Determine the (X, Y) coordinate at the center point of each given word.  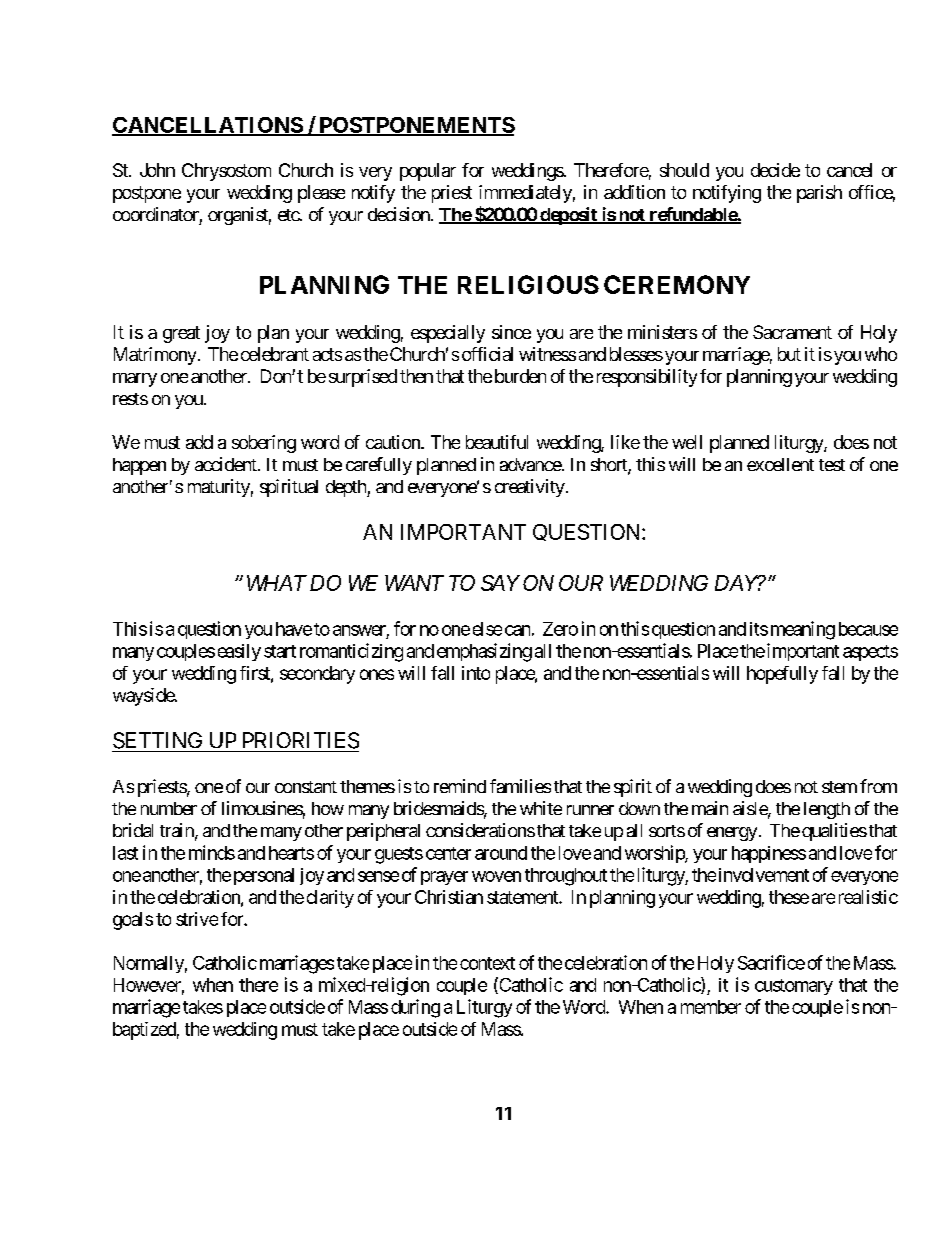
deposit (568, 216)
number (169, 808)
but (789, 354)
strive (197, 919)
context (487, 963)
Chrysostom (226, 172)
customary (794, 987)
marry (135, 380)
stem (839, 787)
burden (520, 376)
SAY (500, 583)
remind (460, 786)
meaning (803, 630)
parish (819, 194)
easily (239, 652)
